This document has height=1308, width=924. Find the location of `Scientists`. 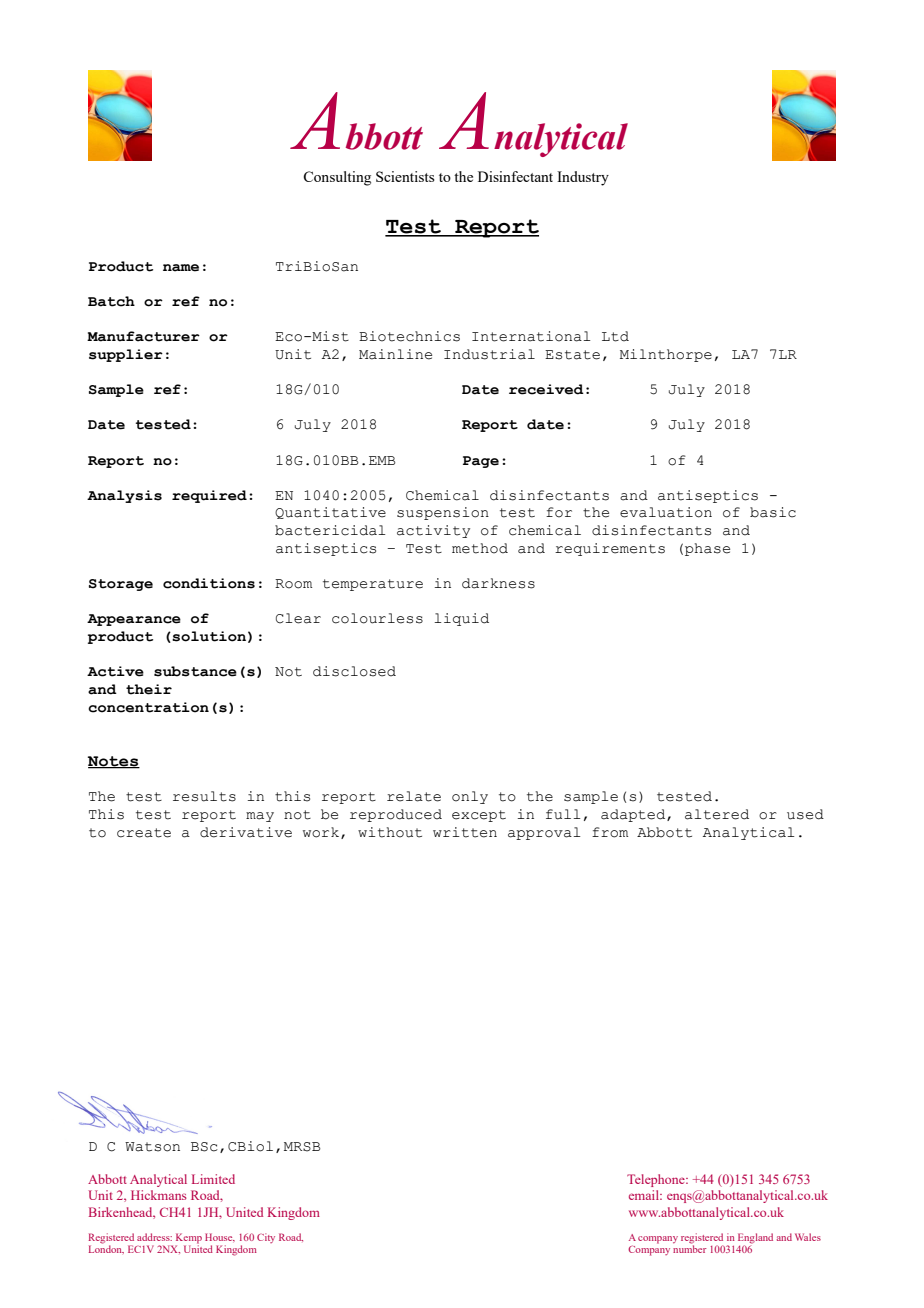

Scientists is located at coordinates (405, 176).
